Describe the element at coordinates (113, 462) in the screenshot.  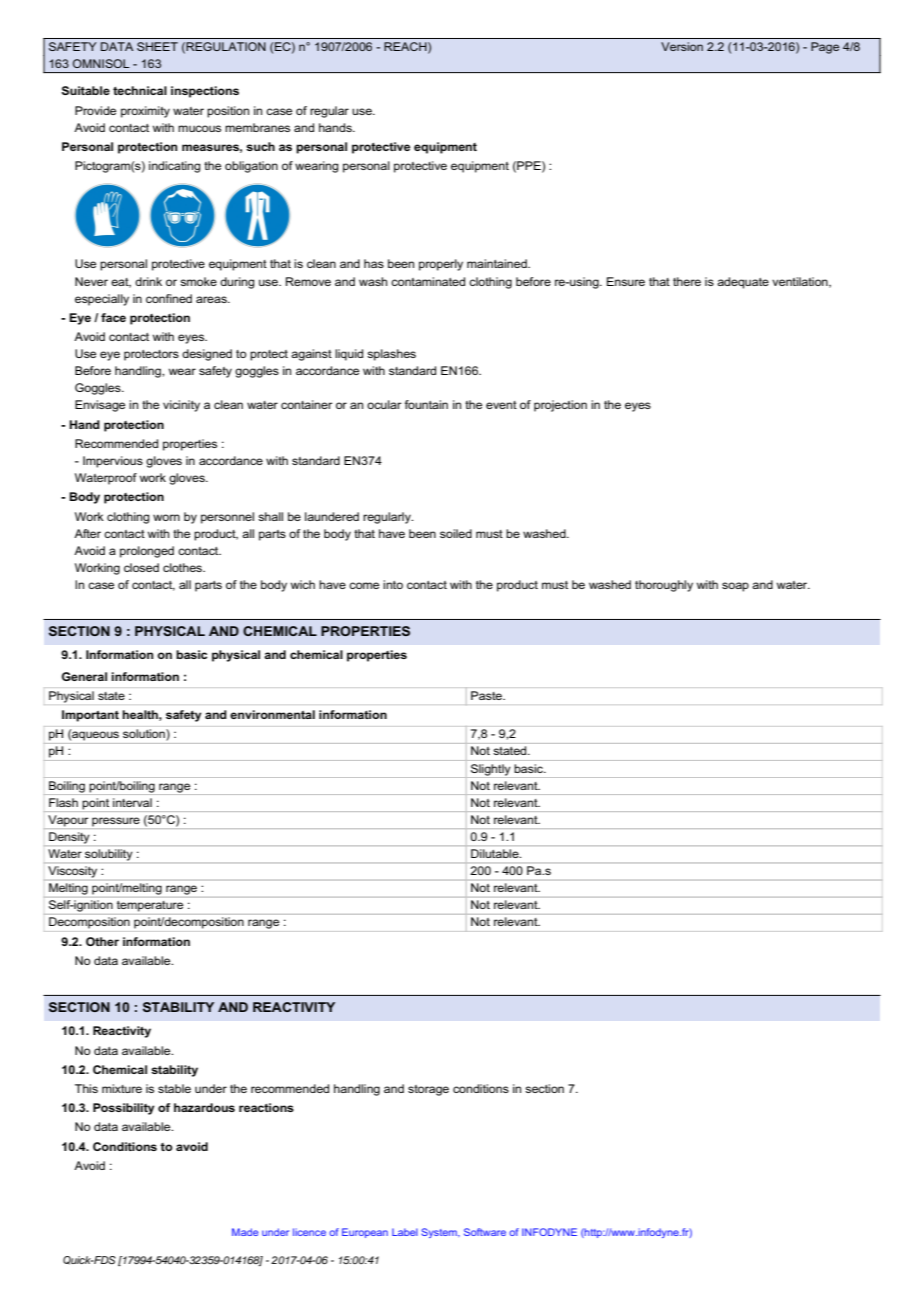
I see `Impervious` at that location.
